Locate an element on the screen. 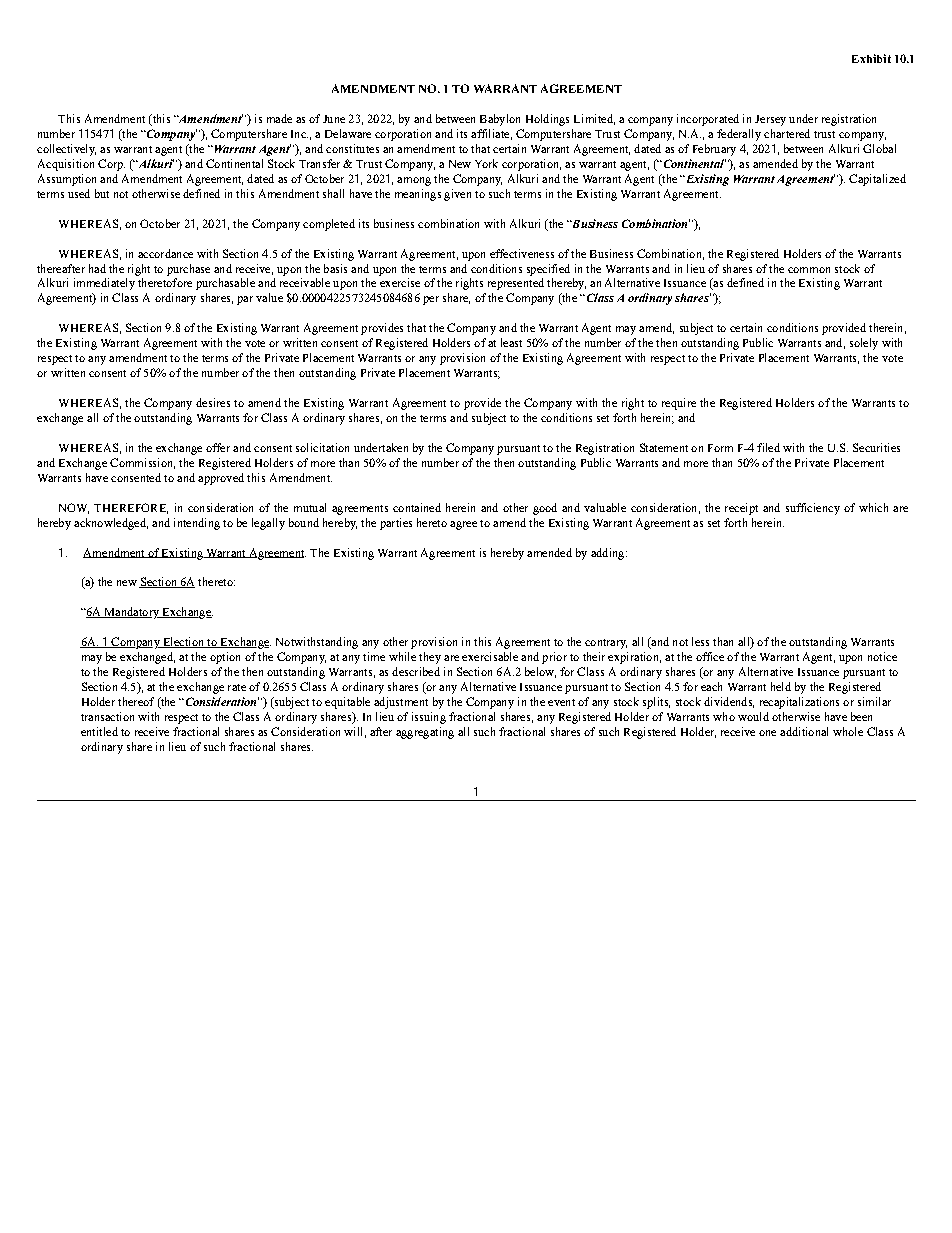  intending is located at coordinates (197, 524).
